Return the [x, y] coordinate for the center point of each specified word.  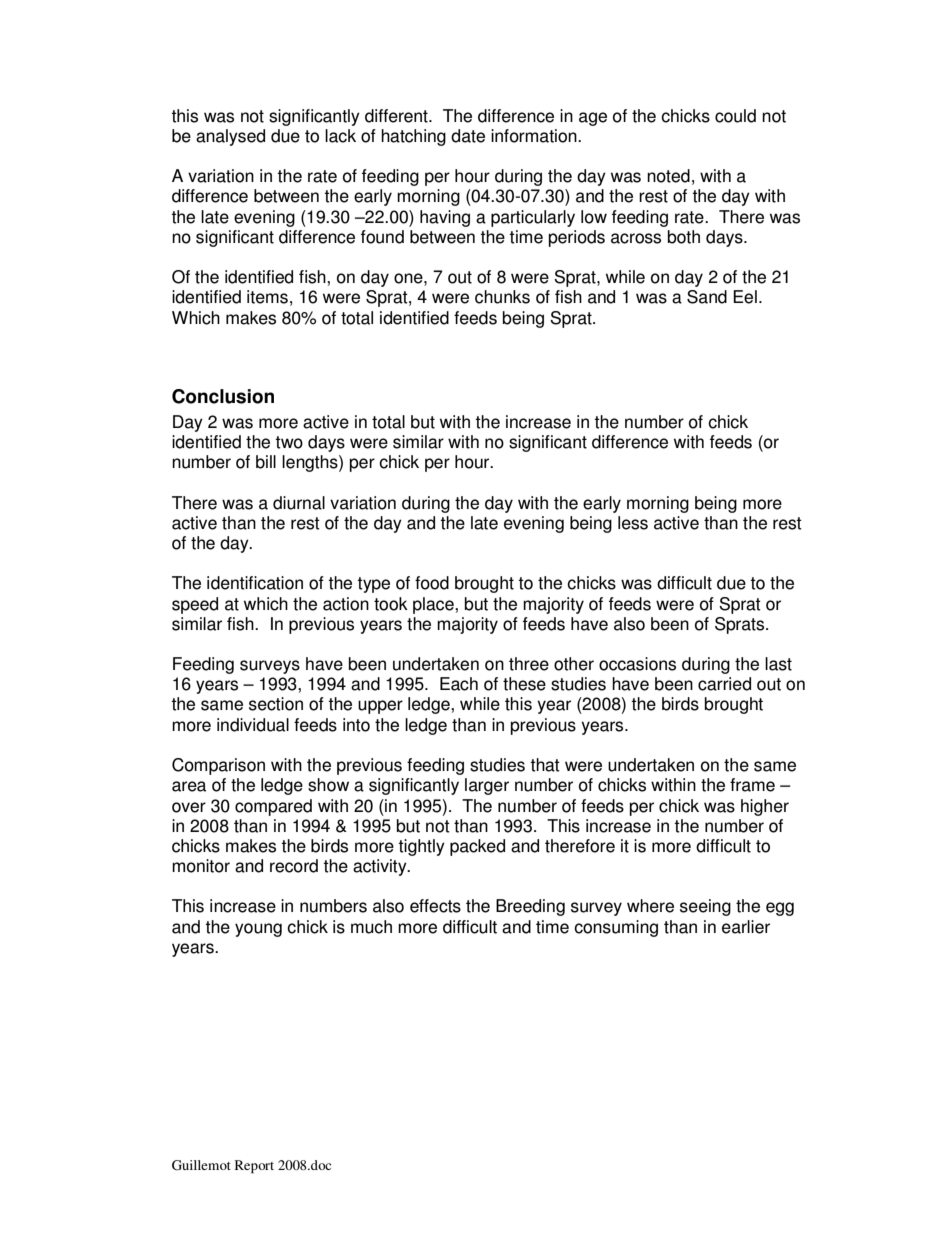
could [735, 116]
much [371, 927]
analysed [230, 137]
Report [254, 1166]
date [468, 136]
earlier [746, 927]
